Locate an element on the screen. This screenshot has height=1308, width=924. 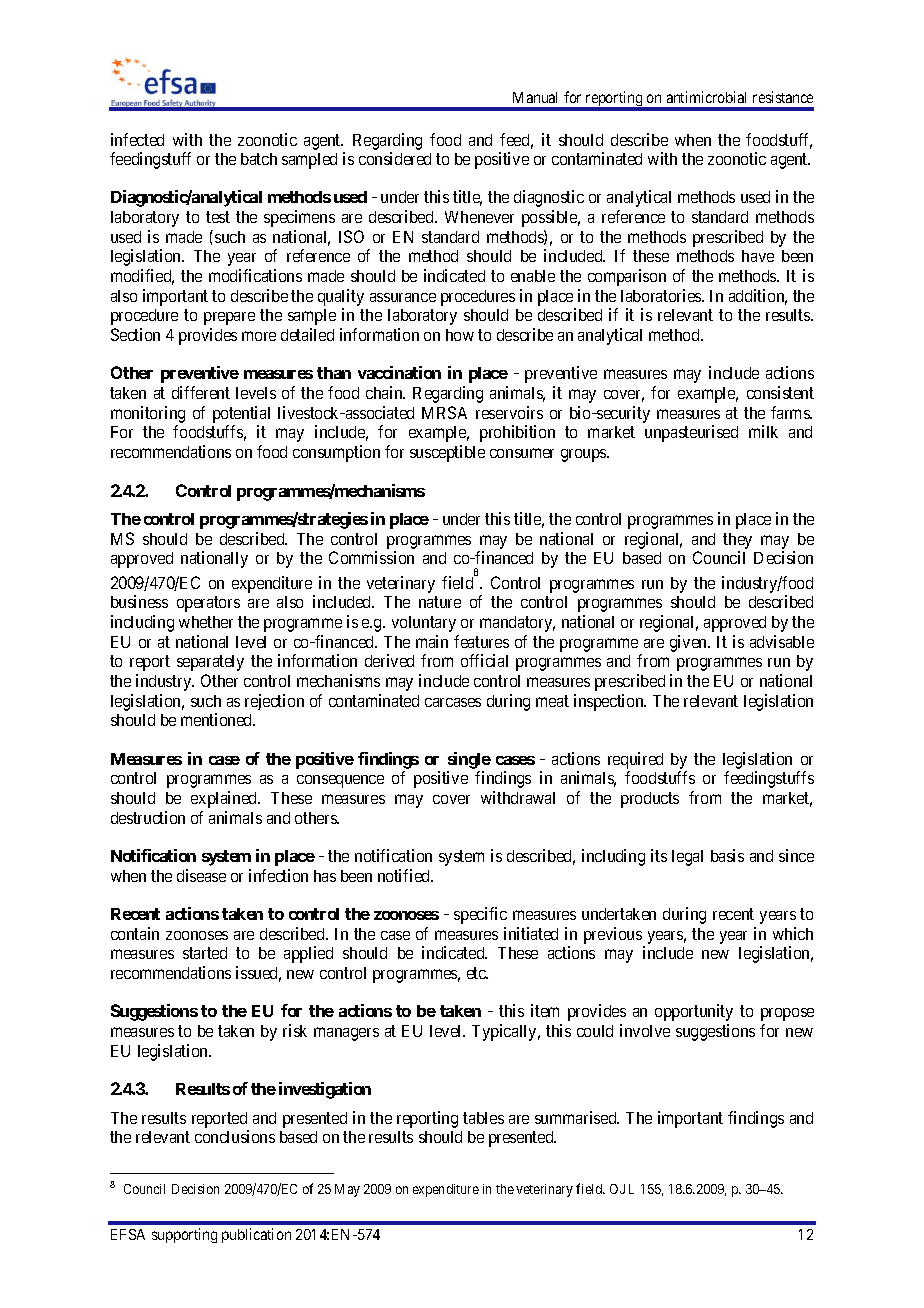
which is located at coordinates (793, 933).
